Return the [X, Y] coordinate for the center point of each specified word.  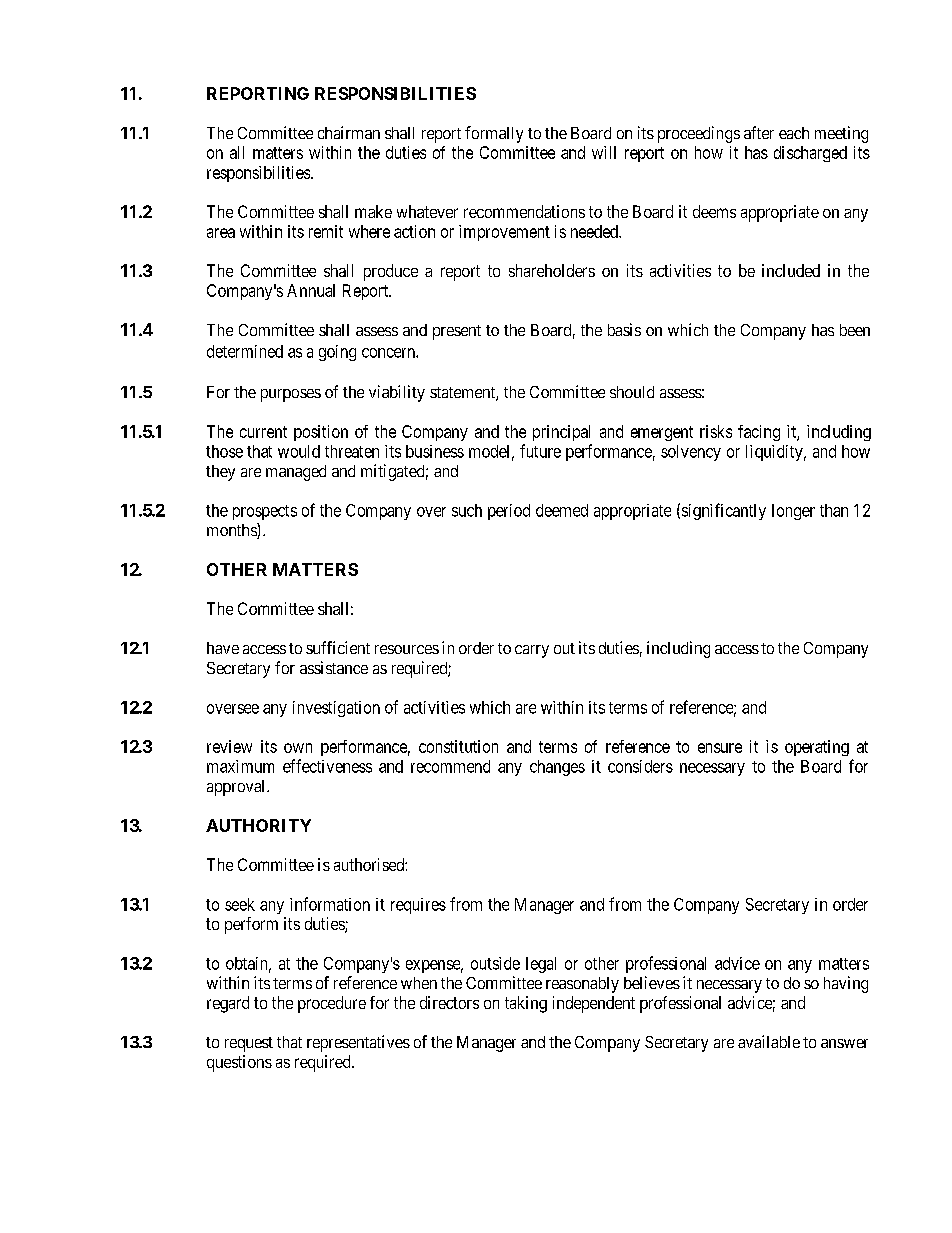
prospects [265, 512]
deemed [562, 510]
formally [494, 134]
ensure [720, 748]
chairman [349, 132]
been [855, 330]
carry [532, 651]
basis [624, 329]
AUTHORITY [258, 825]
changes [557, 768]
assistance [334, 667]
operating [817, 748]
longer [793, 512]
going [337, 353]
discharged [810, 154]
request [249, 1044]
